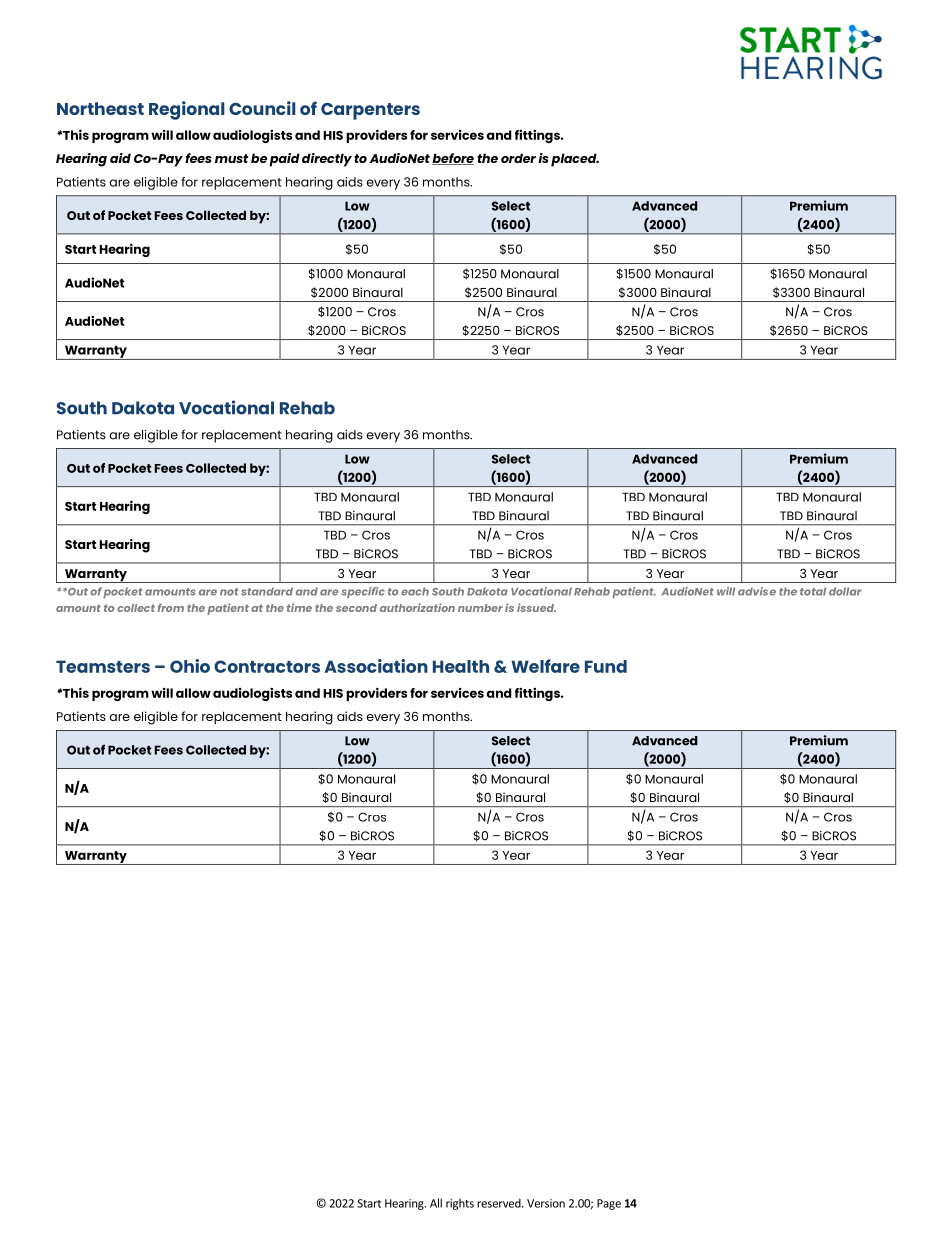 This page has width=952, height=1233. Describe the element at coordinates (757, 591) in the page. I see `advise` at that location.
